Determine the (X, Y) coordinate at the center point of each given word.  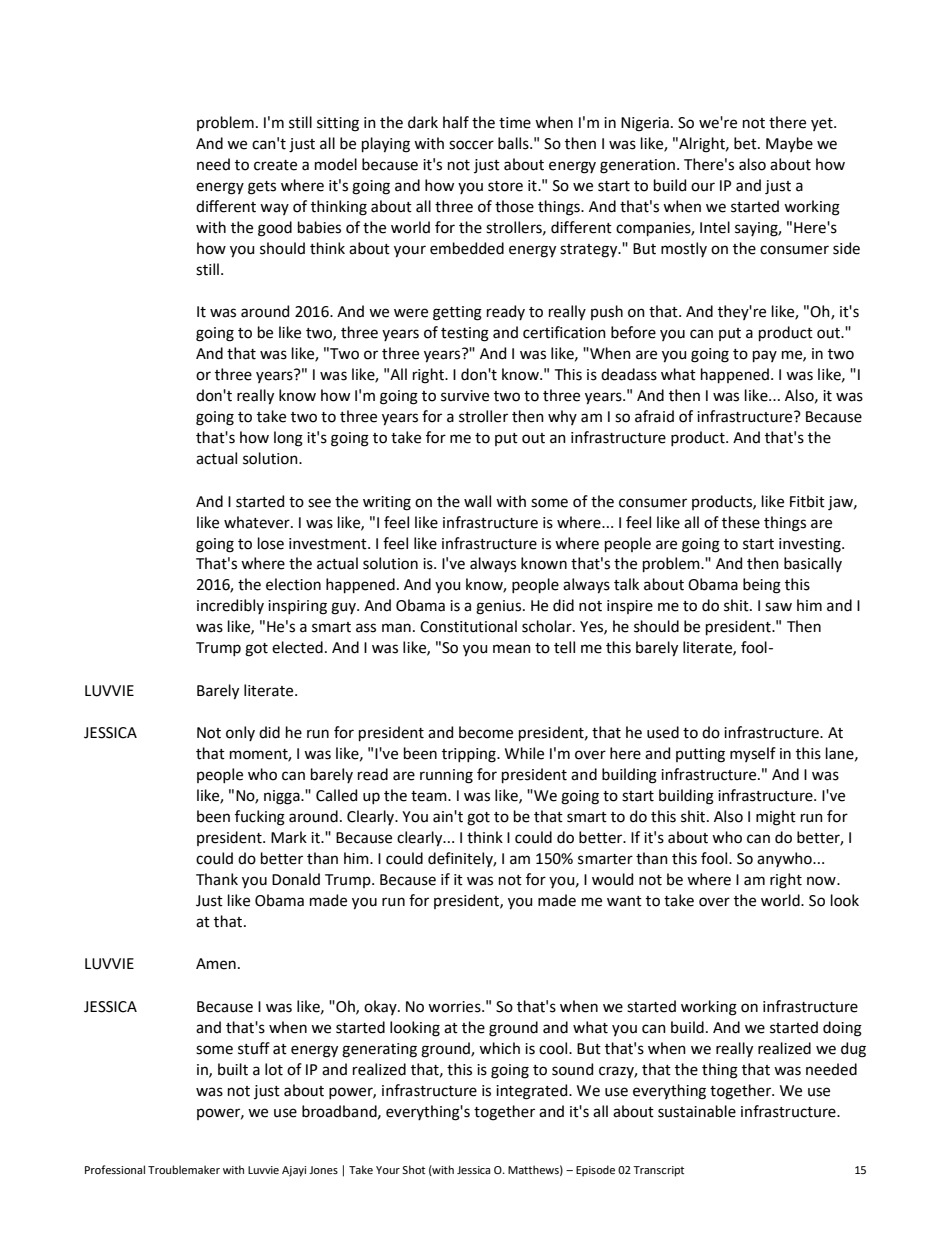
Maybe (789, 144)
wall (477, 501)
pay (765, 356)
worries (455, 1007)
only (240, 733)
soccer (471, 145)
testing (465, 334)
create (275, 165)
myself (753, 754)
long (288, 439)
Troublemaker (184, 1169)
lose (271, 543)
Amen (216, 964)
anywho (785, 859)
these (741, 522)
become (486, 732)
